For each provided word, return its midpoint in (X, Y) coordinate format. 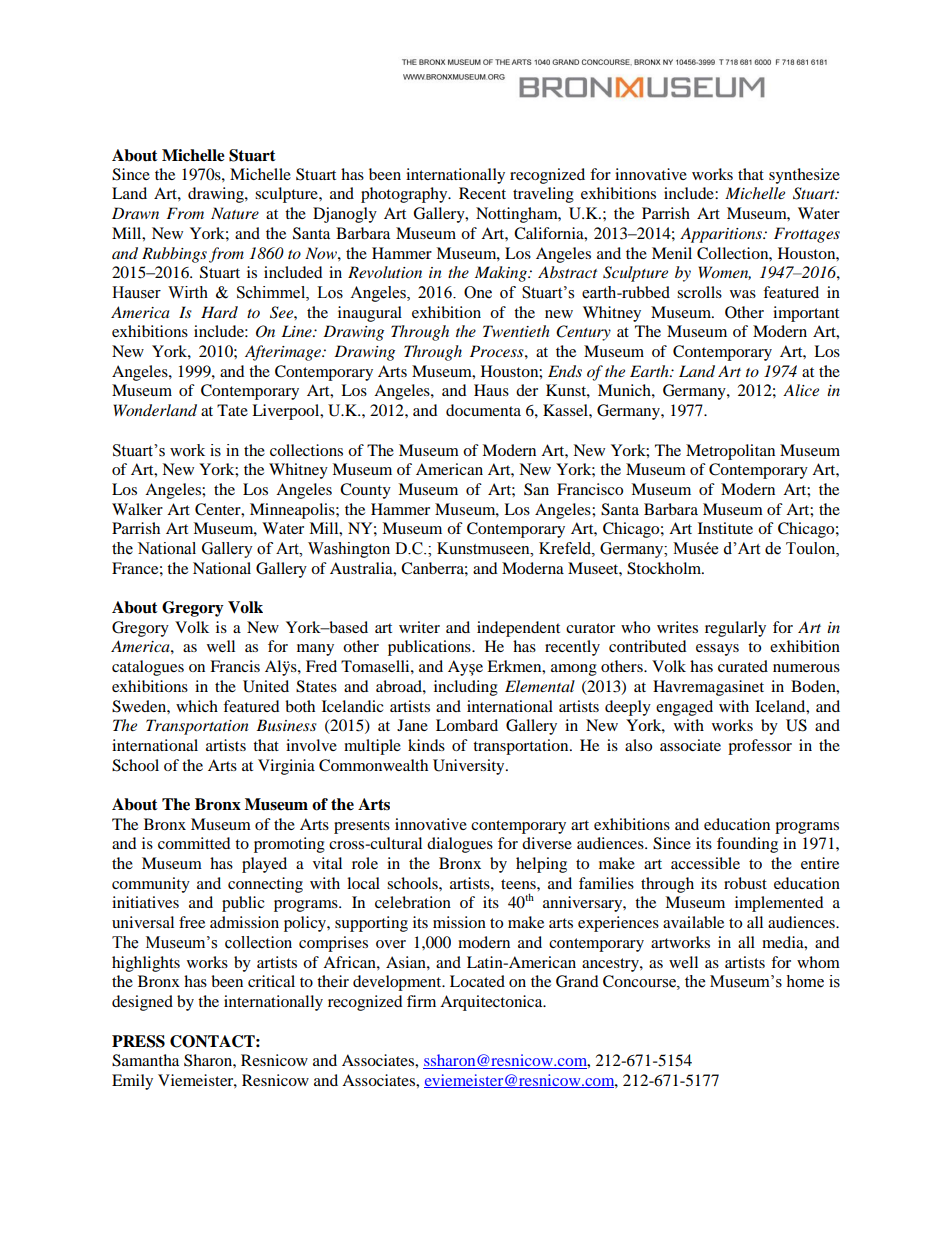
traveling (543, 195)
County (365, 491)
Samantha (145, 1060)
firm (421, 1001)
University (470, 767)
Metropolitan (730, 452)
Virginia (286, 767)
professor (760, 747)
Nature (235, 213)
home (805, 981)
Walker (137, 509)
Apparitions (722, 235)
